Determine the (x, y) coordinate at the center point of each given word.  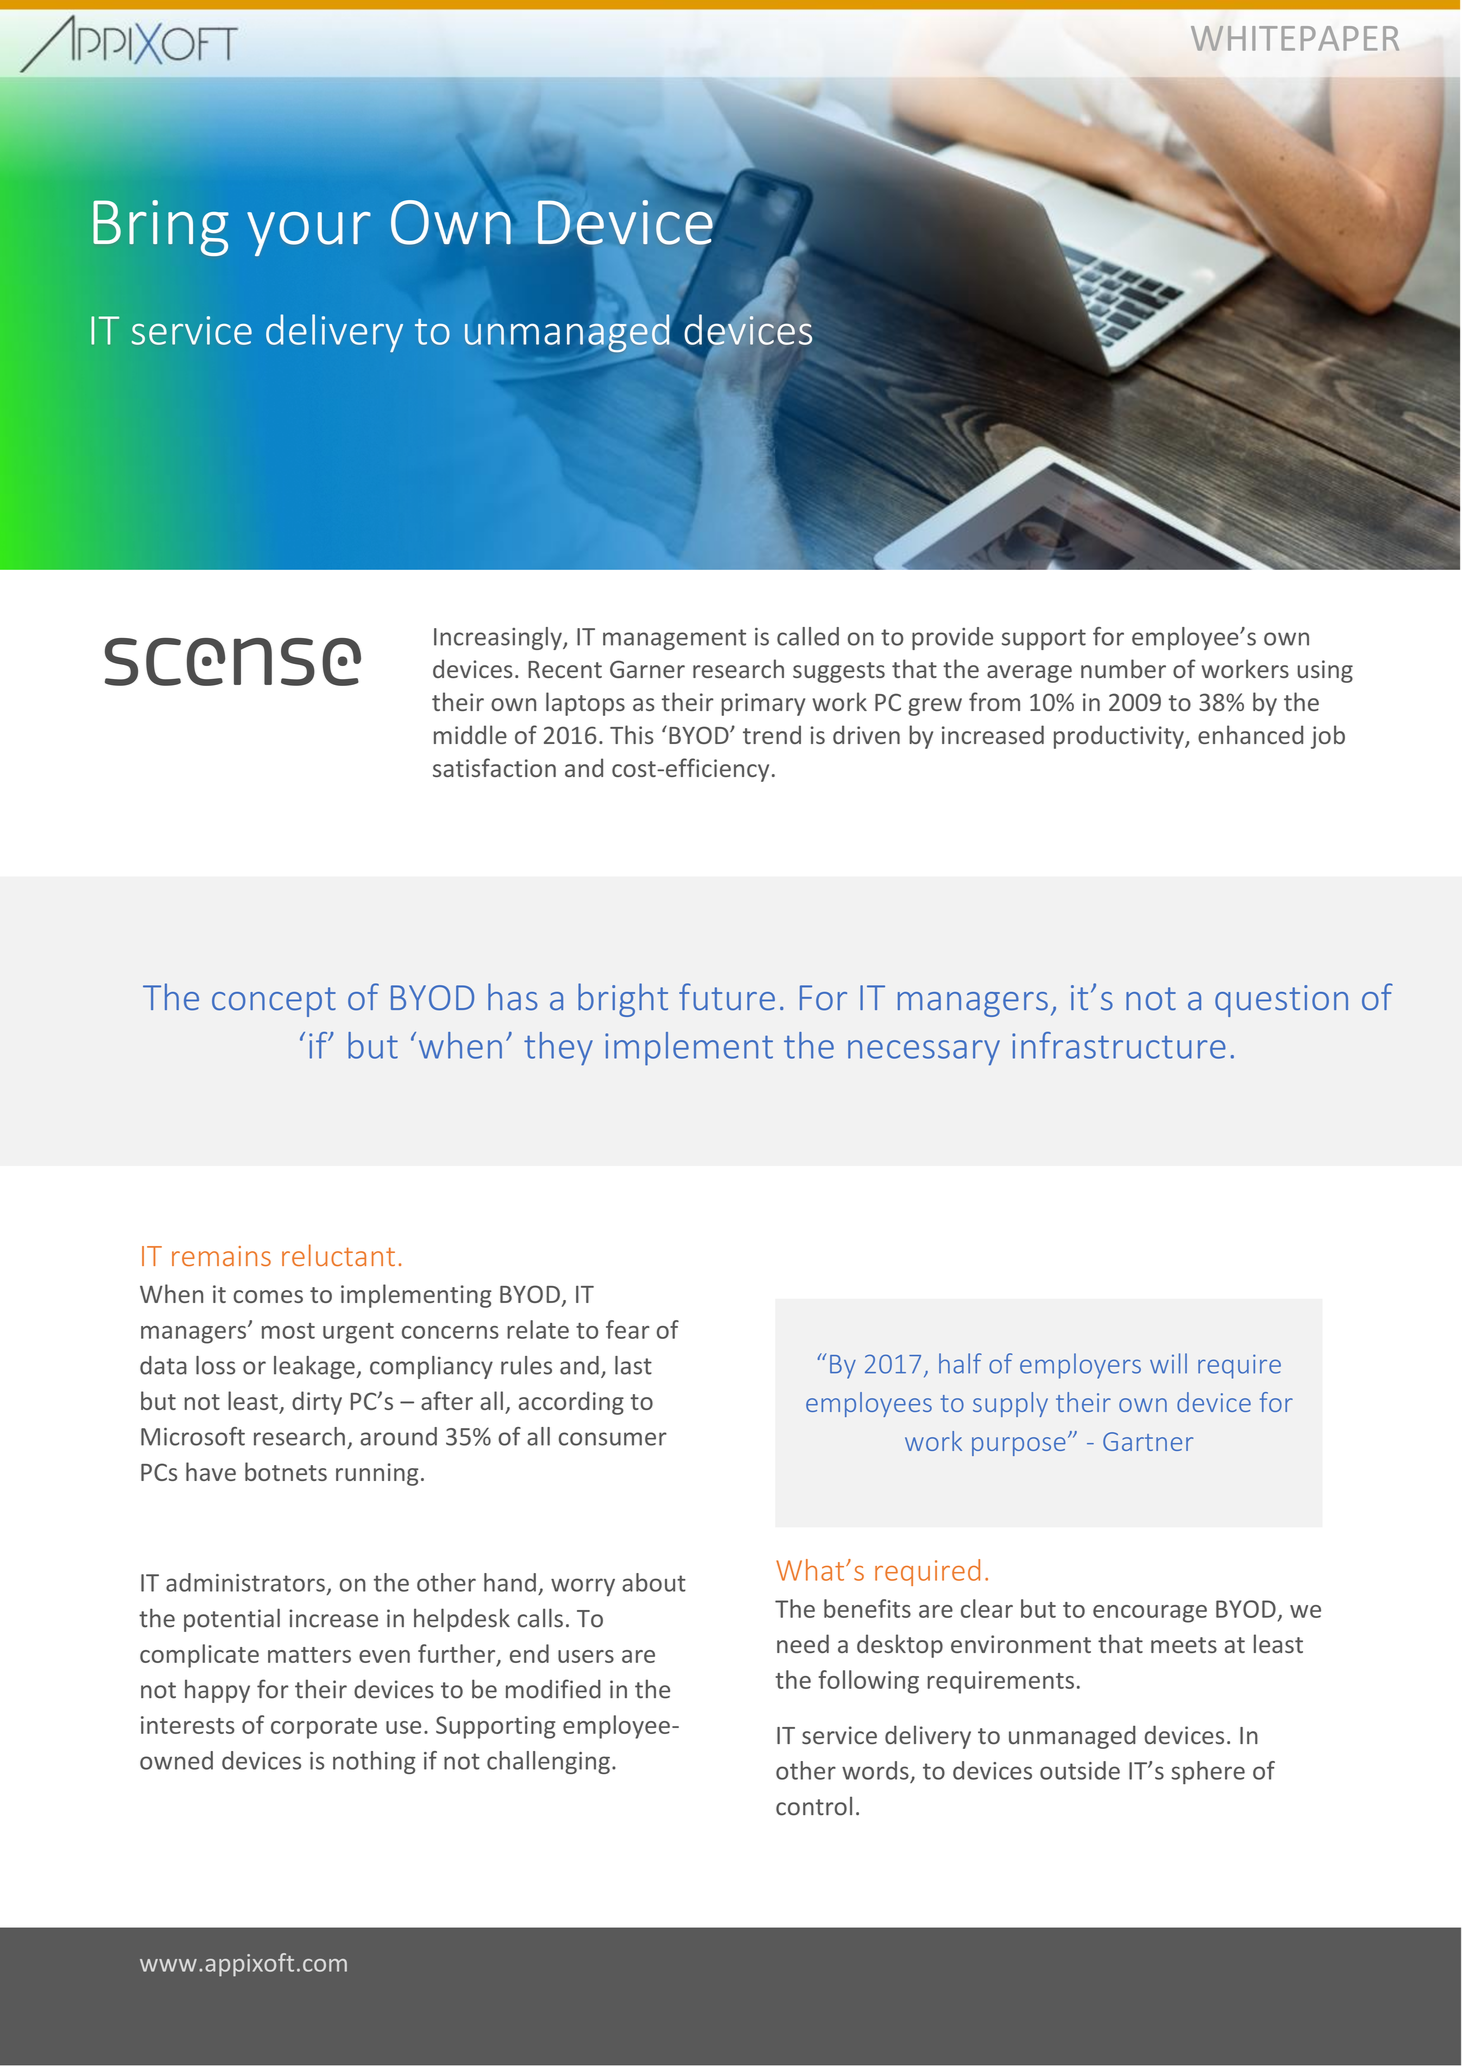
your (309, 234)
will (1168, 1363)
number (1123, 668)
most (288, 1331)
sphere (1208, 1772)
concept (274, 1002)
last (633, 1365)
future (727, 997)
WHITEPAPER (1295, 38)
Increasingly (499, 638)
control (814, 1806)
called (808, 636)
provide (952, 638)
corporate (324, 1728)
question (1281, 1001)
